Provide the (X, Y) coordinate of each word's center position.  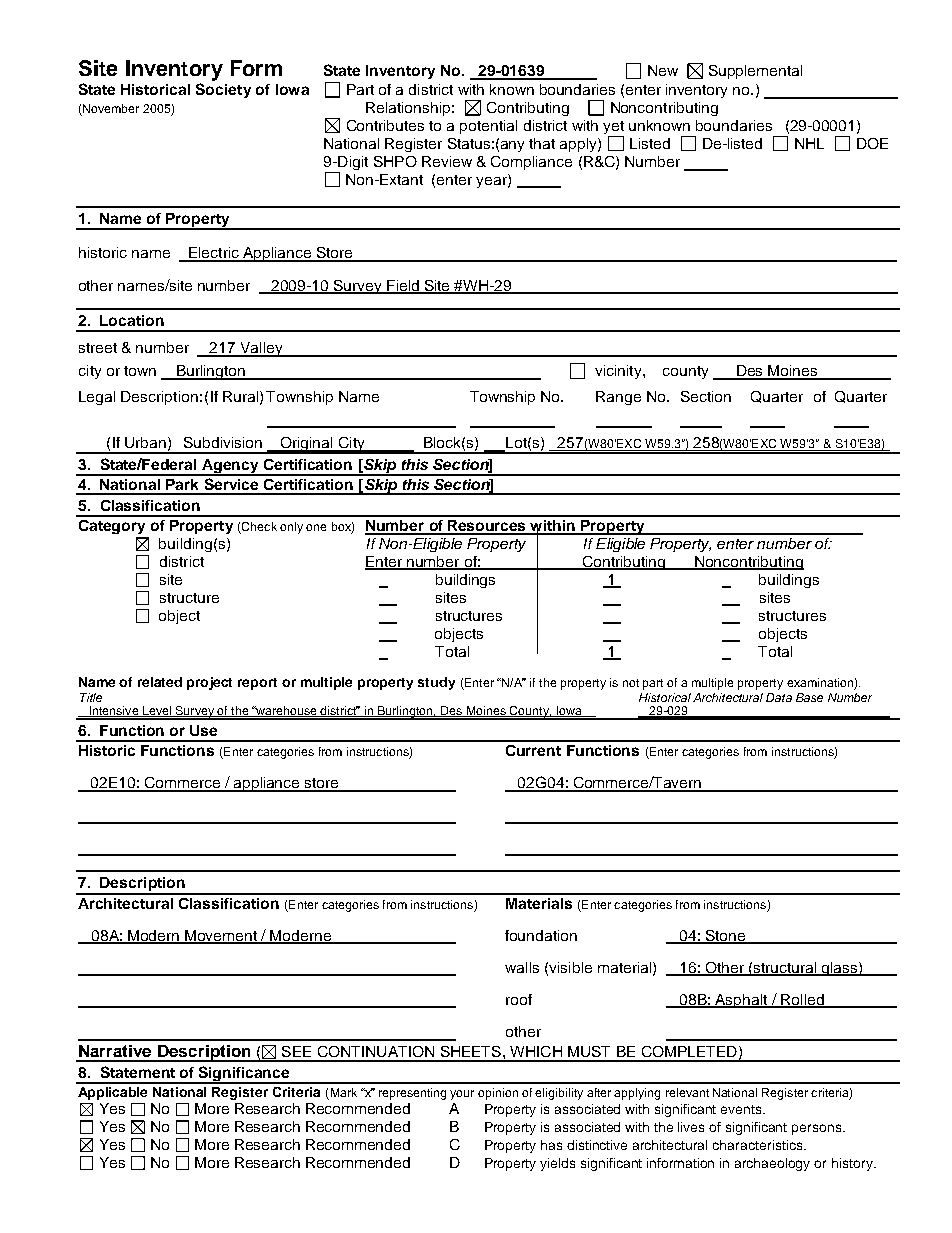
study (436, 683)
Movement (221, 936)
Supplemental (755, 72)
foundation (541, 935)
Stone (725, 936)
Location (132, 320)
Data (779, 697)
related (160, 682)
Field (403, 286)
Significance (244, 1075)
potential (488, 127)
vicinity (619, 372)
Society (223, 90)
